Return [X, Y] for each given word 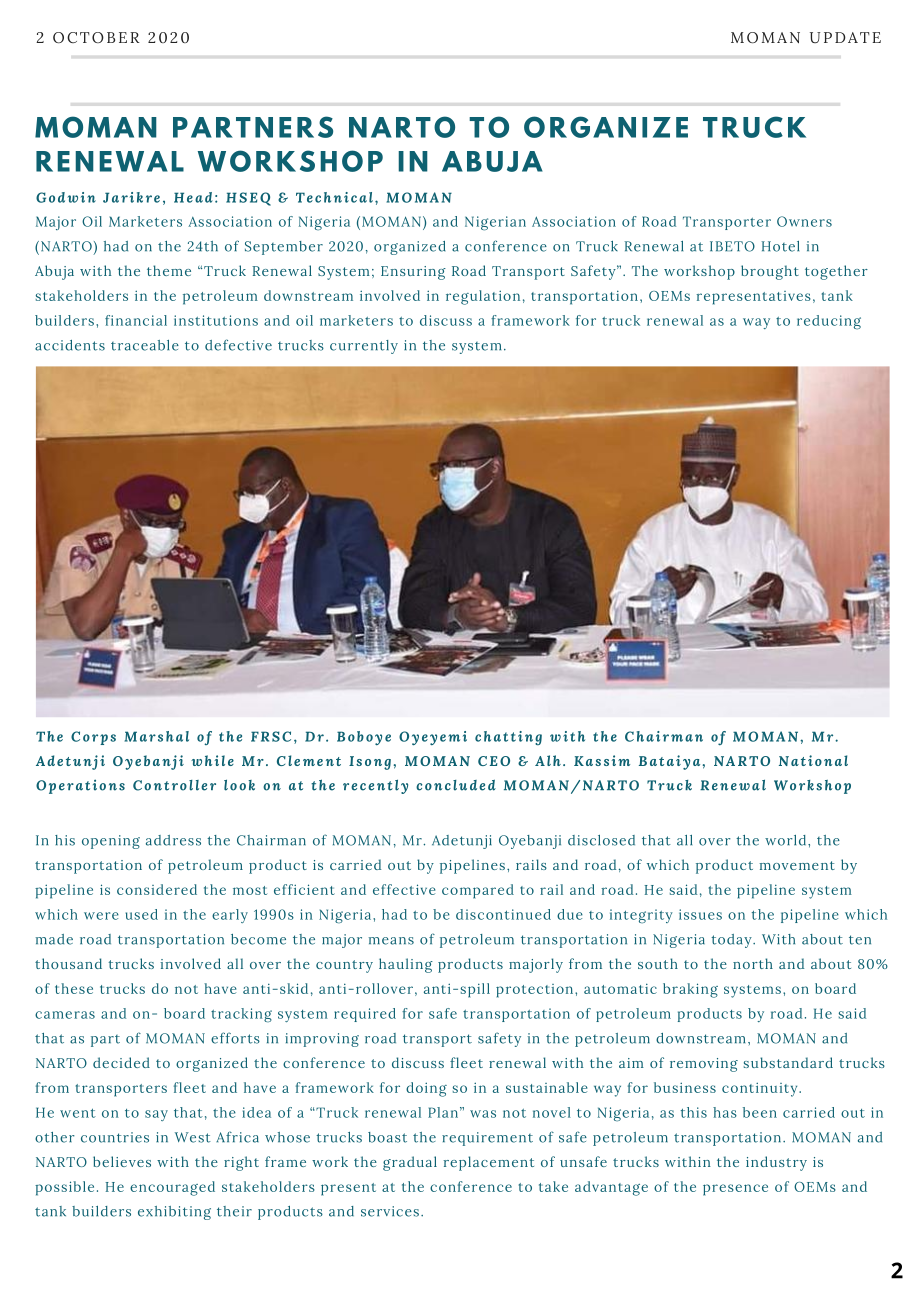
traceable [145, 345]
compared [478, 891]
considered [157, 889]
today [732, 941]
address [173, 840]
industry [776, 1163]
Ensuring [413, 273]
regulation [483, 297]
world [787, 840]
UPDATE [845, 37]
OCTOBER [96, 37]
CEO [494, 761]
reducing [829, 322]
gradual [410, 1163]
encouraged [172, 1188]
